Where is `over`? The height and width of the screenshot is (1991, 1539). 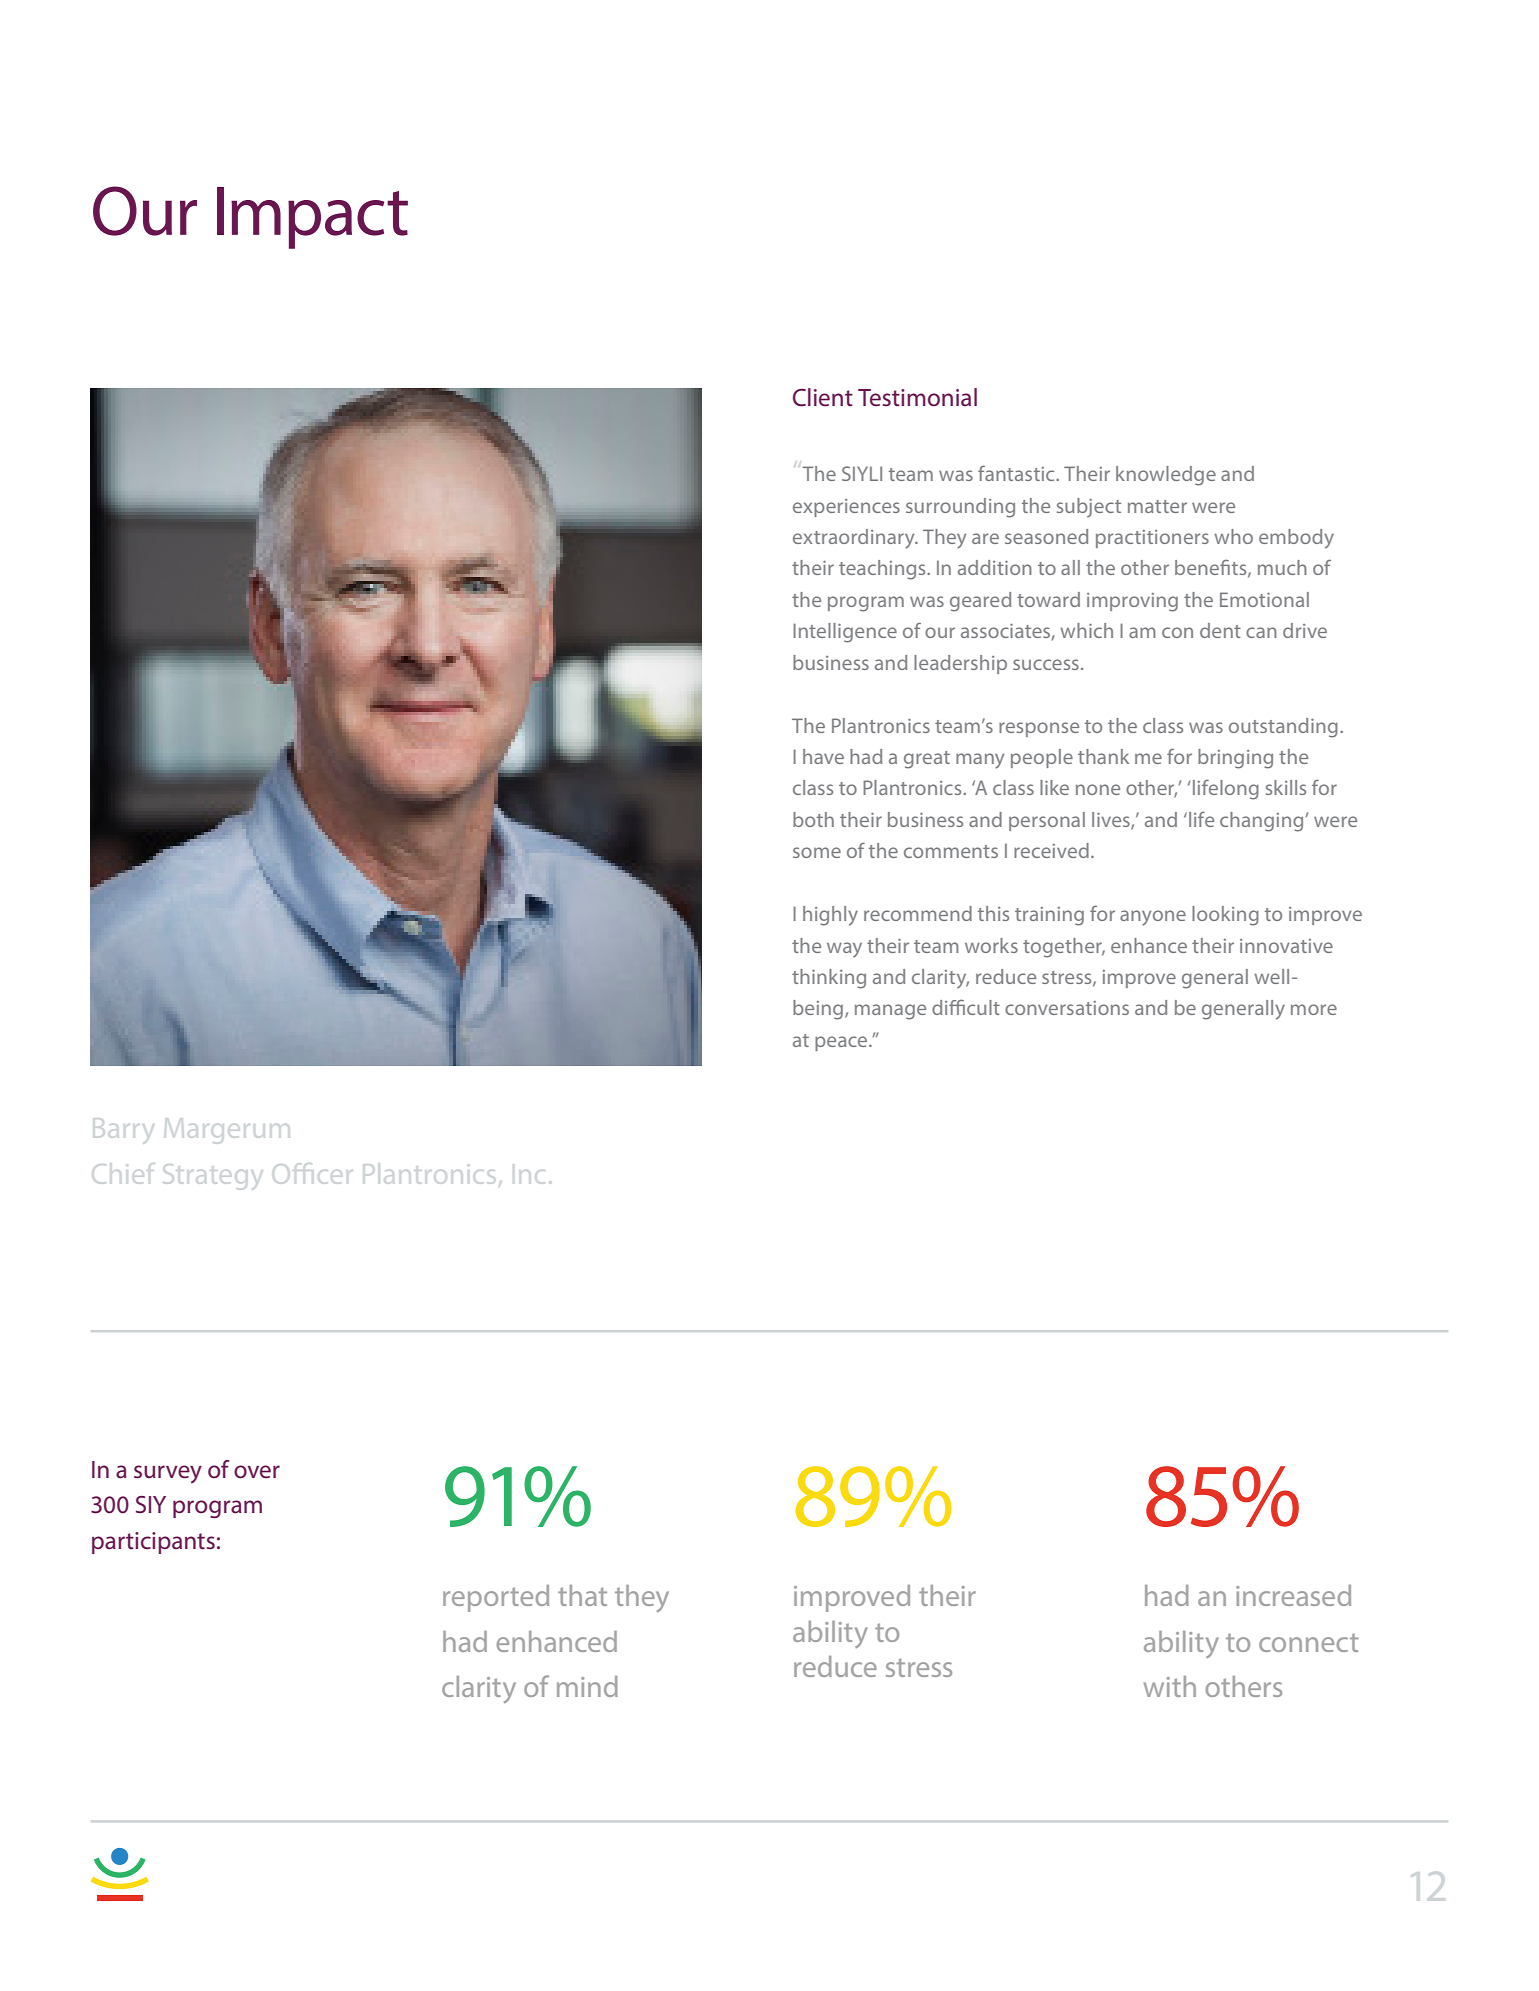
over is located at coordinates (257, 1472).
